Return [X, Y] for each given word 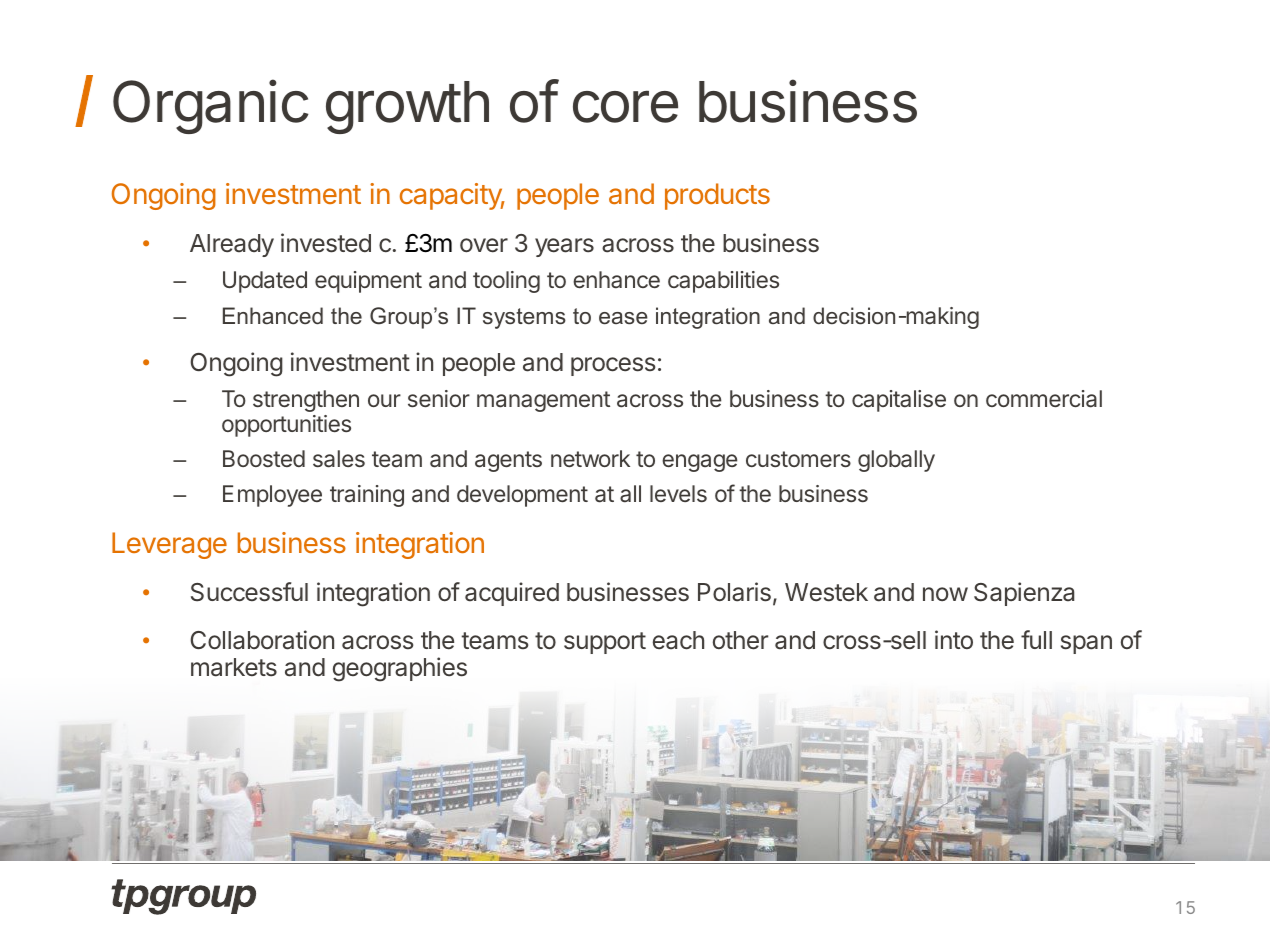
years [564, 247]
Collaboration [262, 640]
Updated [265, 282]
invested [326, 243]
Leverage [169, 545]
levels [678, 493]
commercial [1044, 399]
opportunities [286, 426]
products [717, 196]
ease [623, 318]
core [625, 107]
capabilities [723, 282]
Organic [211, 106]
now [945, 594]
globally [896, 461]
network [590, 458]
